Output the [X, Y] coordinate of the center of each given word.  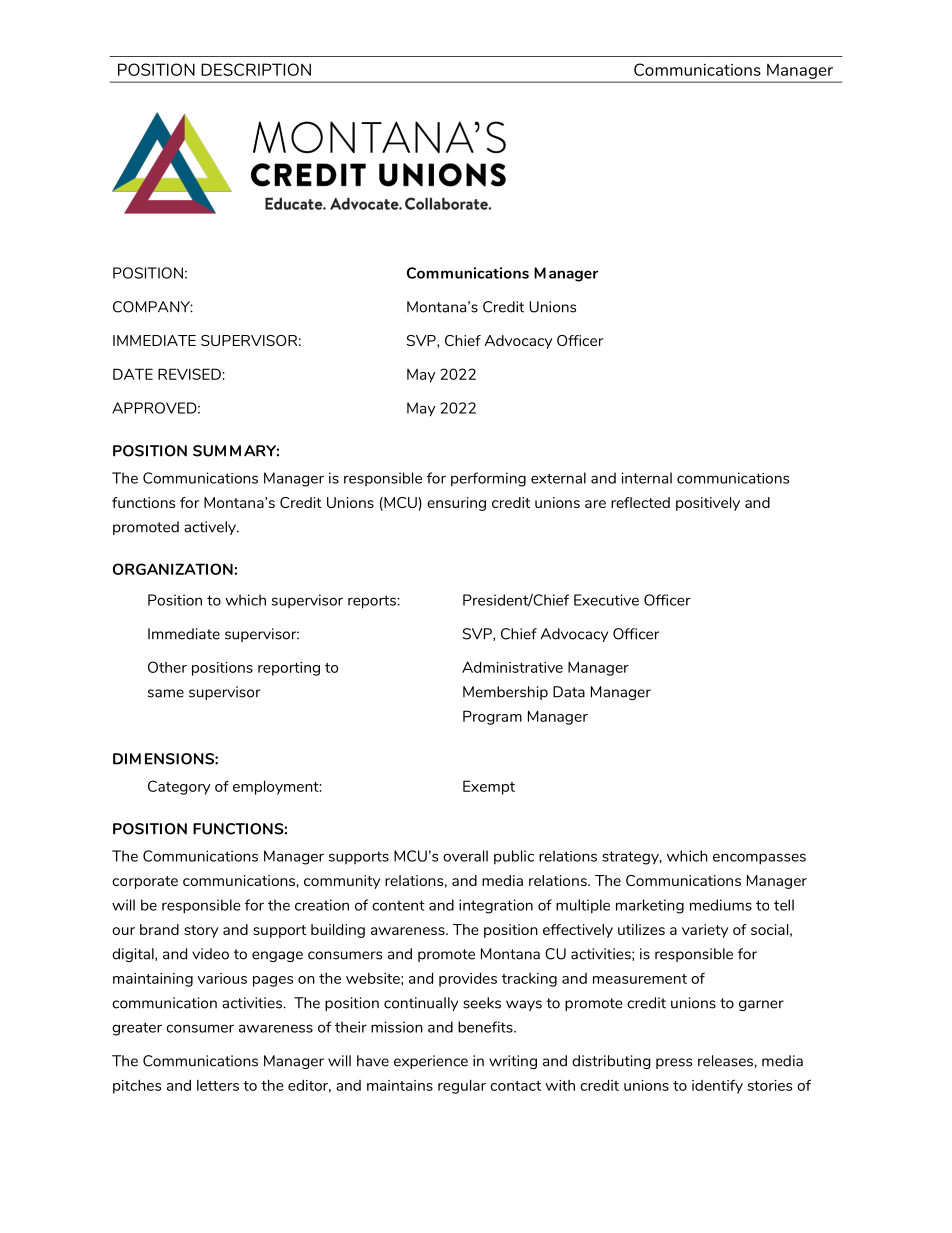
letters [218, 1085]
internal [647, 478]
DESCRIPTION [256, 69]
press [674, 1063]
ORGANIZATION [173, 569]
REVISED [189, 374]
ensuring [456, 504]
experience [431, 1062]
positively [708, 504]
